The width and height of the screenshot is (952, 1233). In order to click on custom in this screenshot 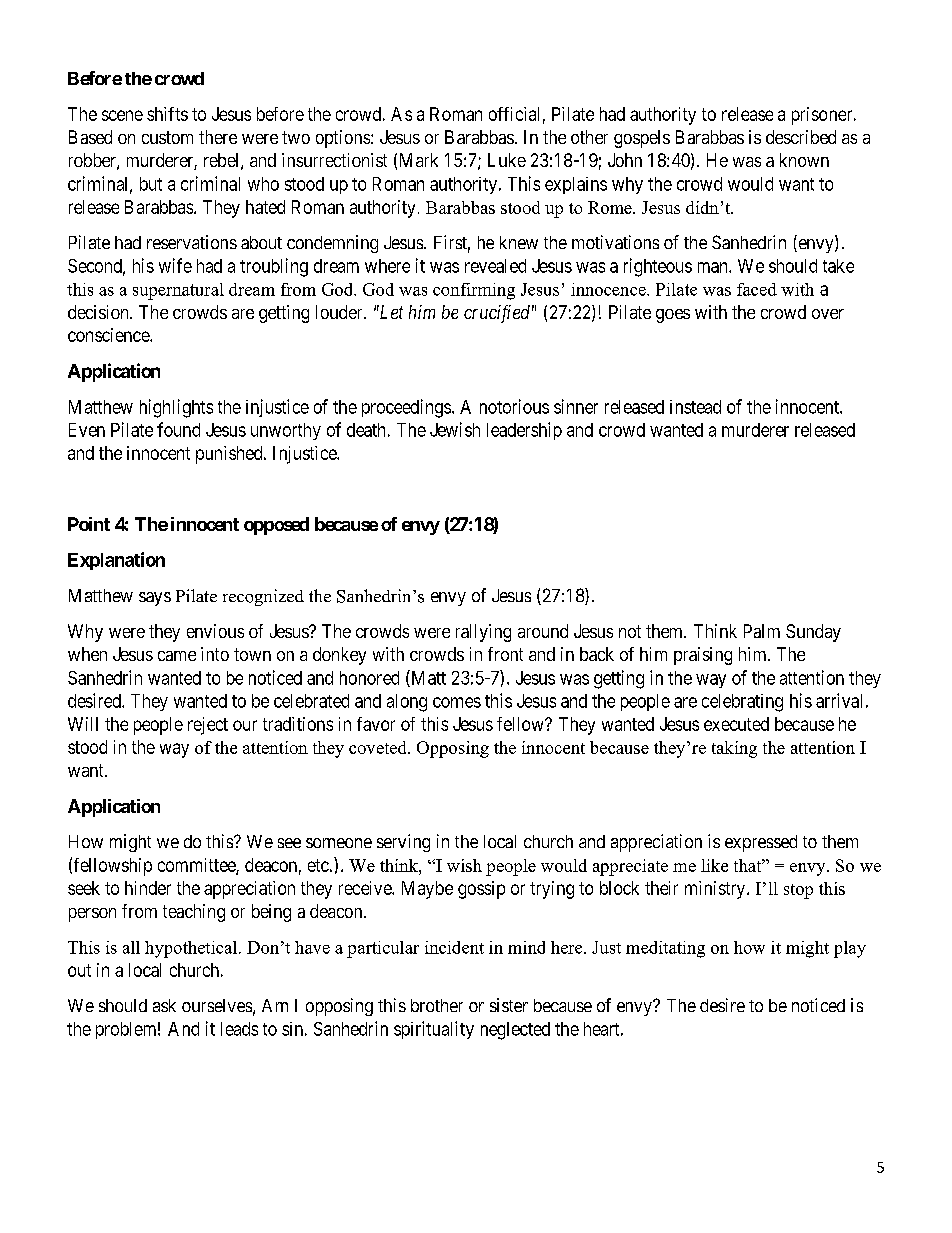, I will do `click(167, 137)`.
